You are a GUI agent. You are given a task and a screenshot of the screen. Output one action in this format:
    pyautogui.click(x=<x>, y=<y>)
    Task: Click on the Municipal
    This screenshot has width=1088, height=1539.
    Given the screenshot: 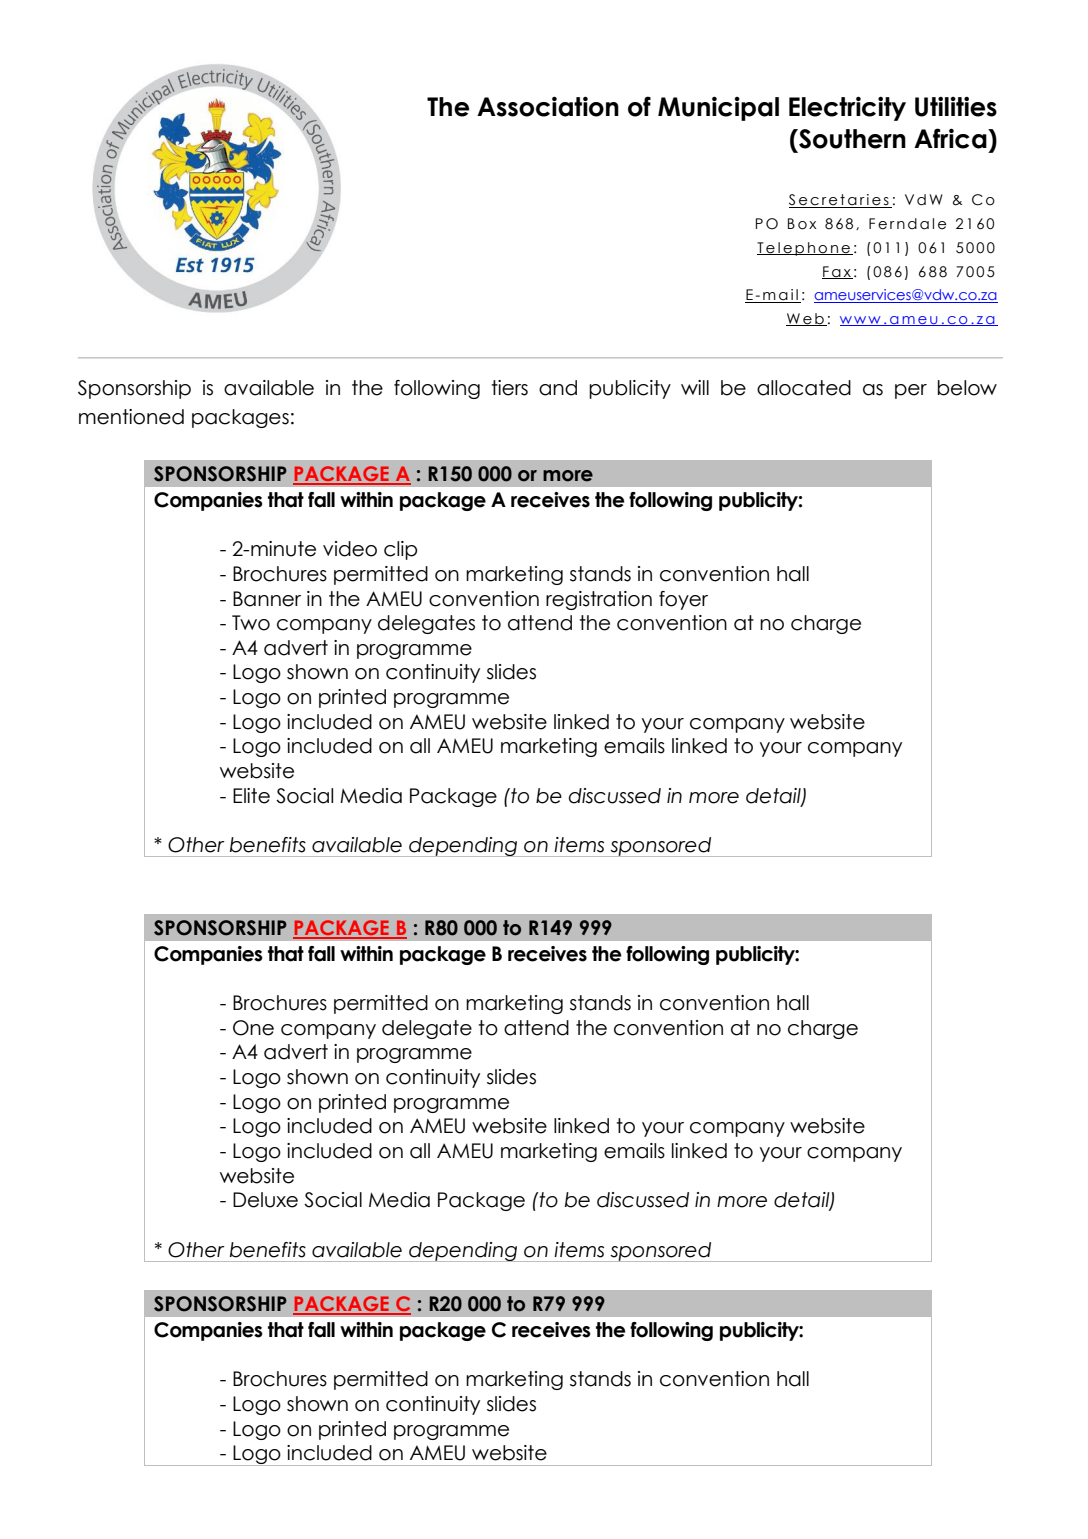 What is the action you would take?
    pyautogui.click(x=718, y=108)
